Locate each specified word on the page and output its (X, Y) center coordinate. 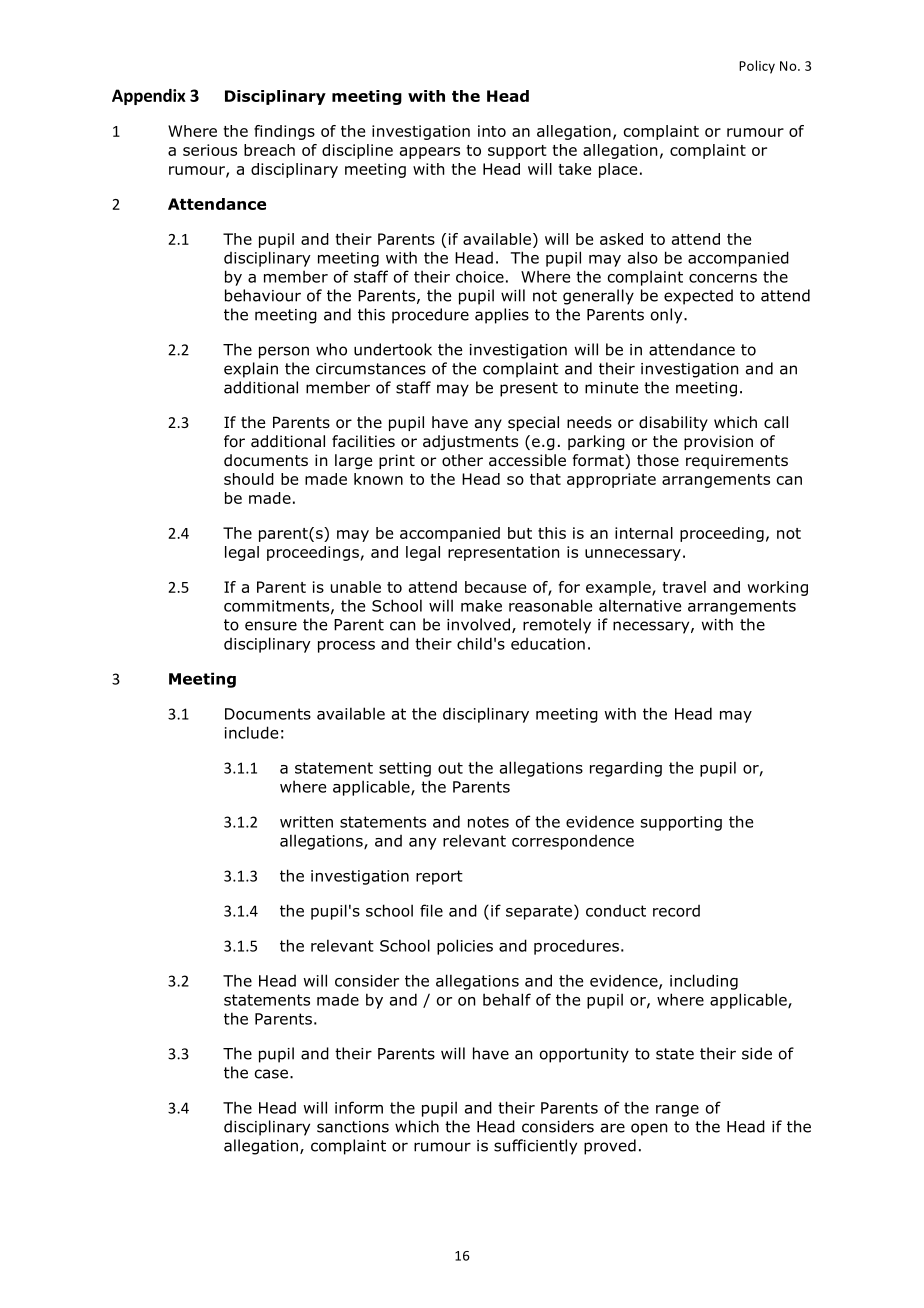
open (649, 1129)
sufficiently (535, 1147)
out (450, 768)
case (271, 1074)
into (492, 131)
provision (718, 442)
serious (210, 150)
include (251, 732)
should (249, 479)
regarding (626, 769)
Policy (757, 67)
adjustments (470, 442)
